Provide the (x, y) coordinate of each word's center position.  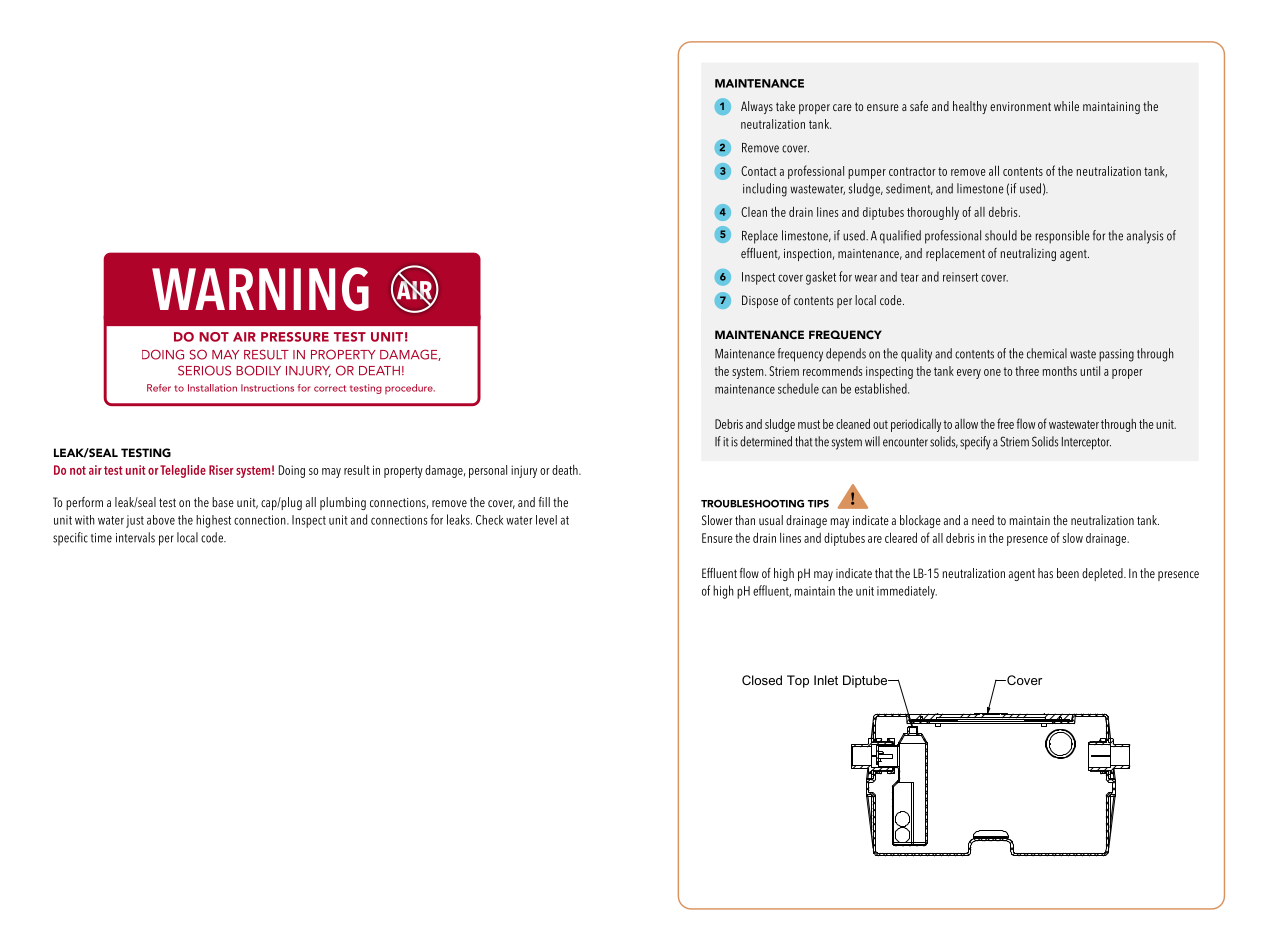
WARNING (260, 289)
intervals (135, 537)
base (223, 502)
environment (1020, 106)
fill (544, 502)
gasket (821, 278)
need (983, 520)
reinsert (960, 277)
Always (757, 107)
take (785, 106)
